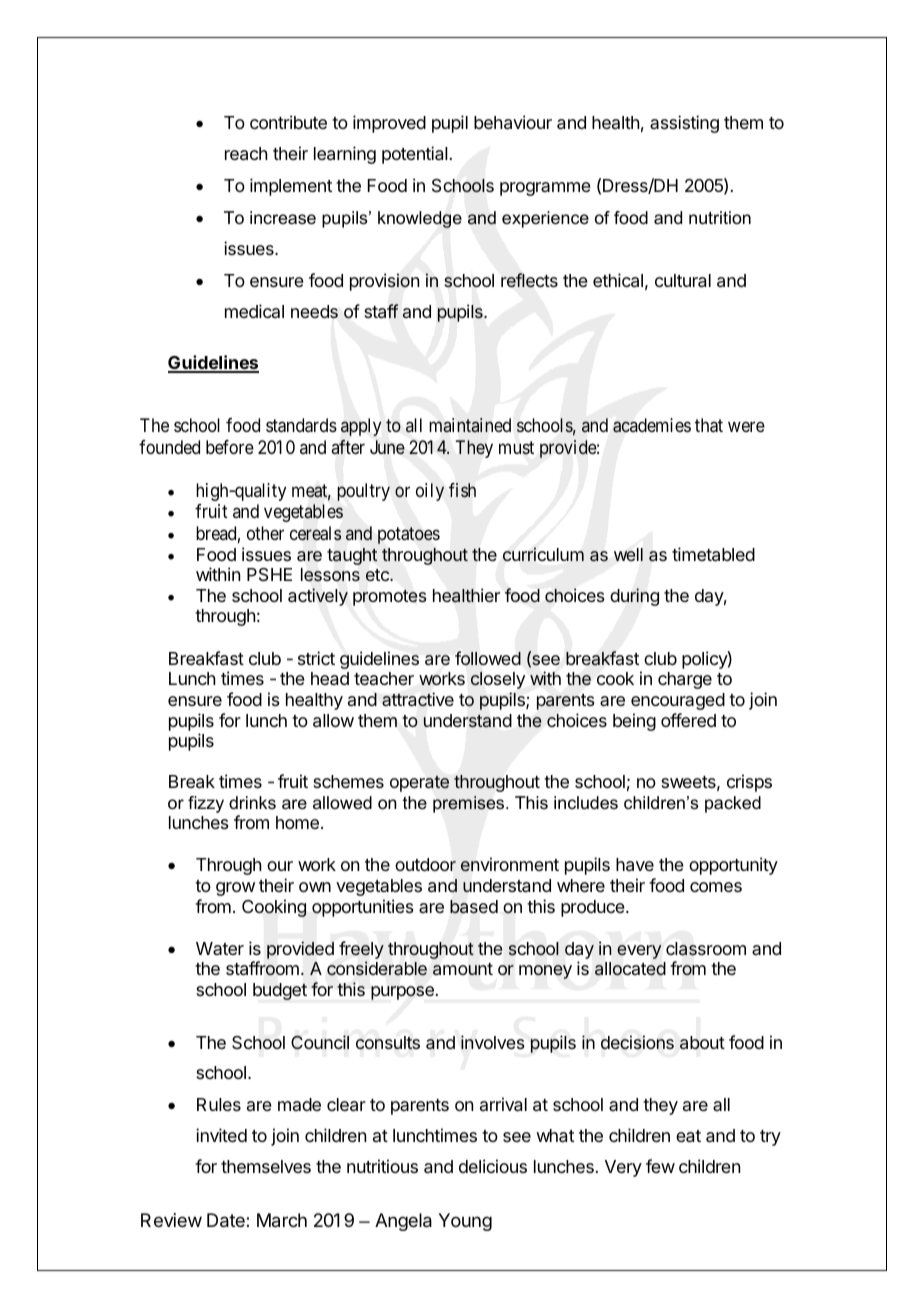 This document has height=1308, width=924. I want to click on Date, so click(227, 1220).
